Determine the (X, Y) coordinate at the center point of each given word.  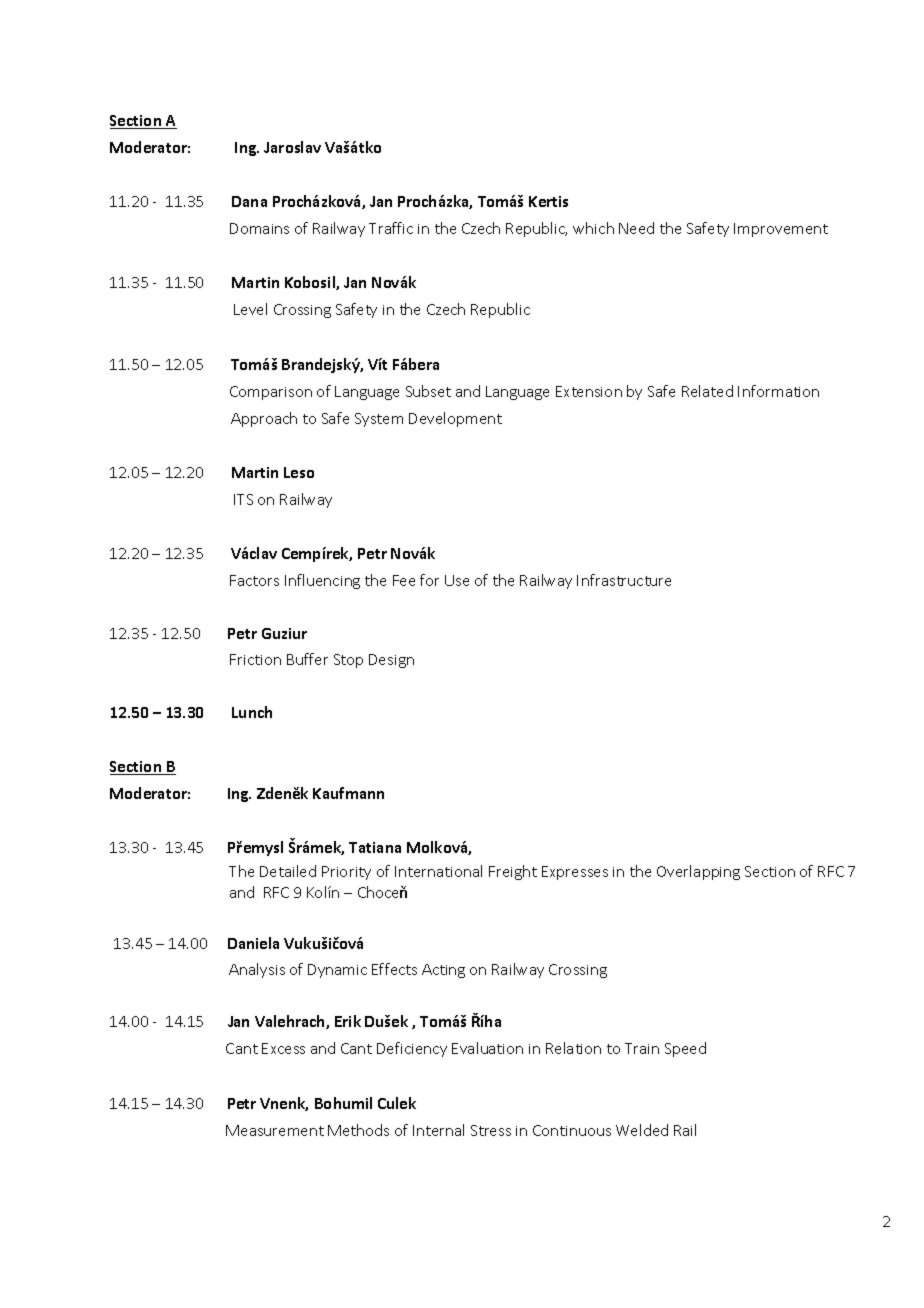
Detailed (288, 871)
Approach (264, 419)
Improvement (781, 230)
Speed (685, 1049)
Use (457, 580)
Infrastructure (624, 580)
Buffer (307, 659)
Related (707, 391)
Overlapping (698, 872)
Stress (491, 1130)
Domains (259, 228)
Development (455, 419)
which (593, 228)
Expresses (575, 873)
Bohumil (343, 1103)
